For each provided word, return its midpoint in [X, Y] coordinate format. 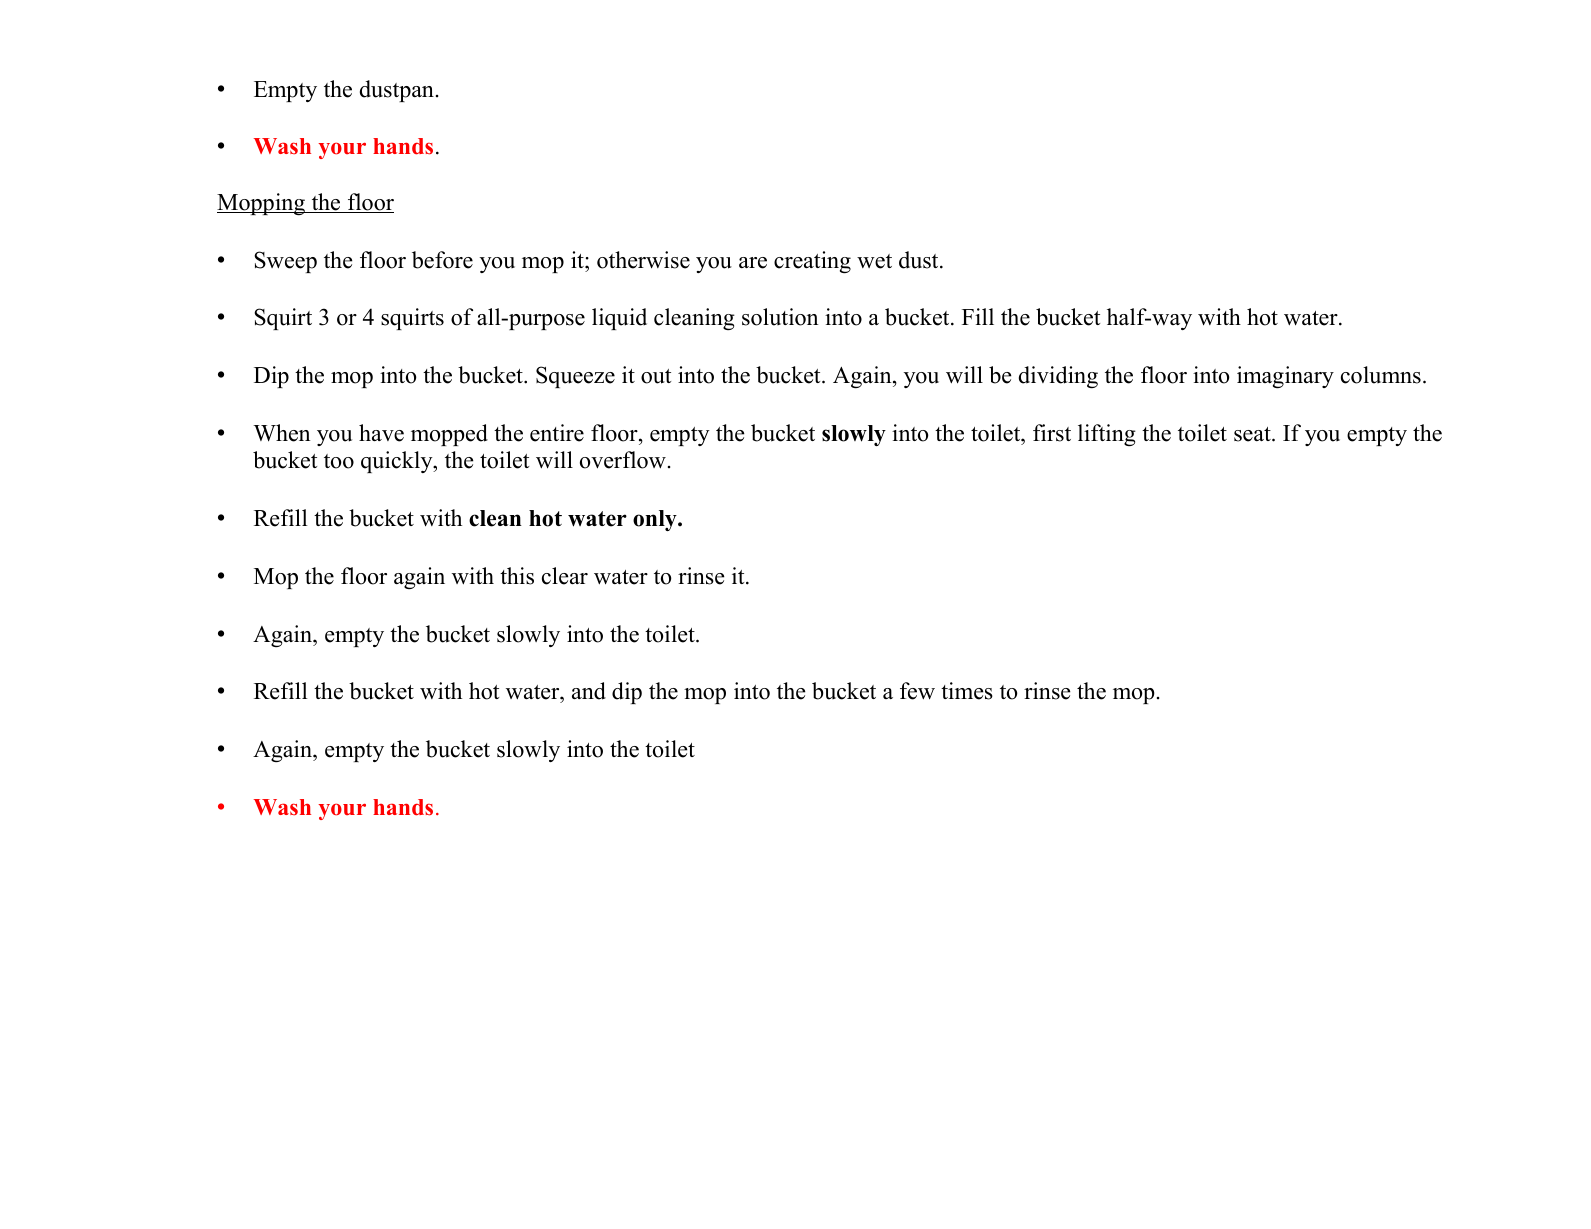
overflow [623, 460]
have [381, 433]
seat [1253, 434]
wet [874, 261]
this [517, 576]
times [967, 691]
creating [812, 262]
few [917, 691]
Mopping [262, 204]
